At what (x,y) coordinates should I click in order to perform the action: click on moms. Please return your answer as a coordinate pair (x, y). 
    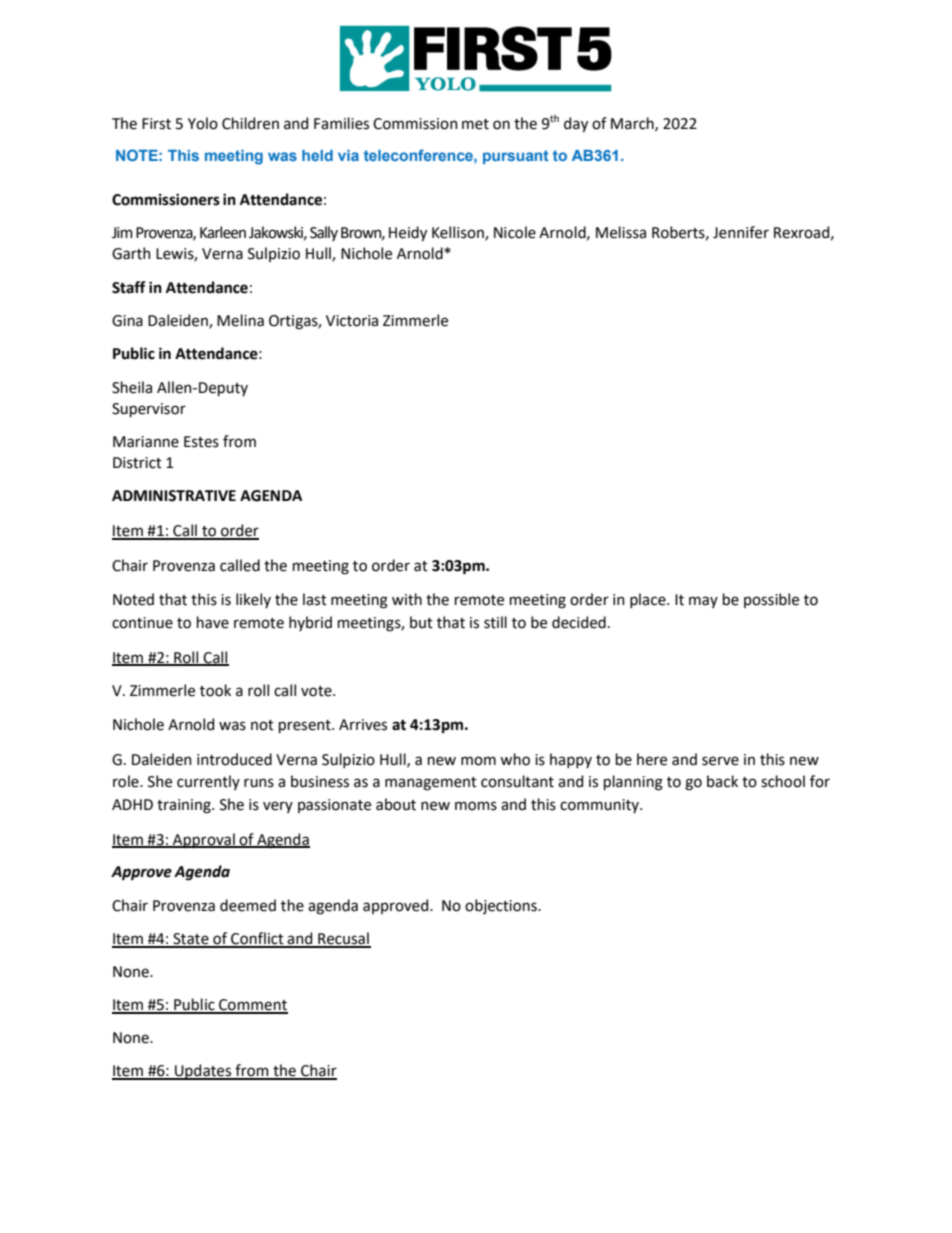
    Looking at the image, I should click on (476, 806).
